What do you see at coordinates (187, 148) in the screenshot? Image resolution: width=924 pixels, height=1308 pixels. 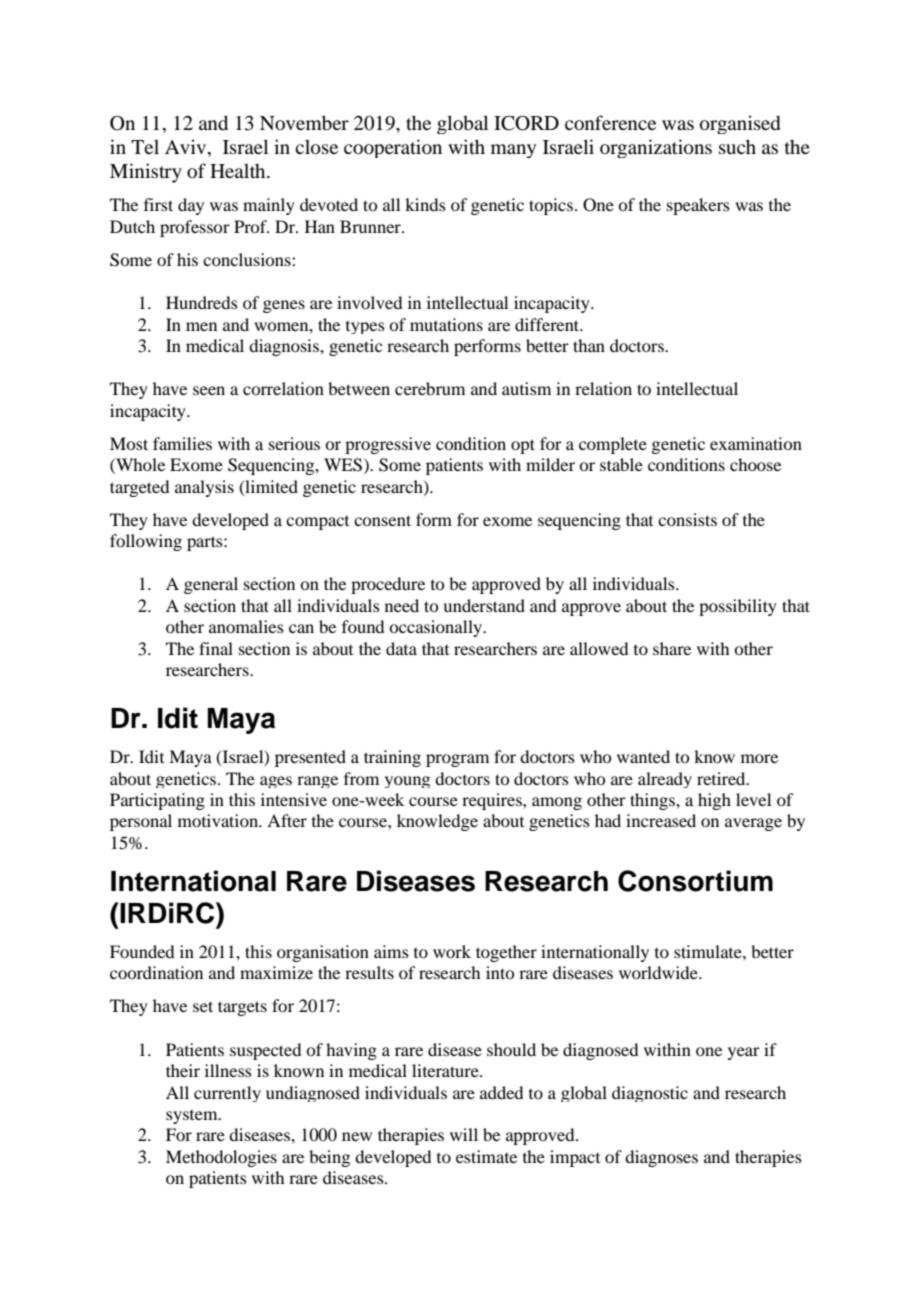 I see `Aviv` at bounding box center [187, 148].
